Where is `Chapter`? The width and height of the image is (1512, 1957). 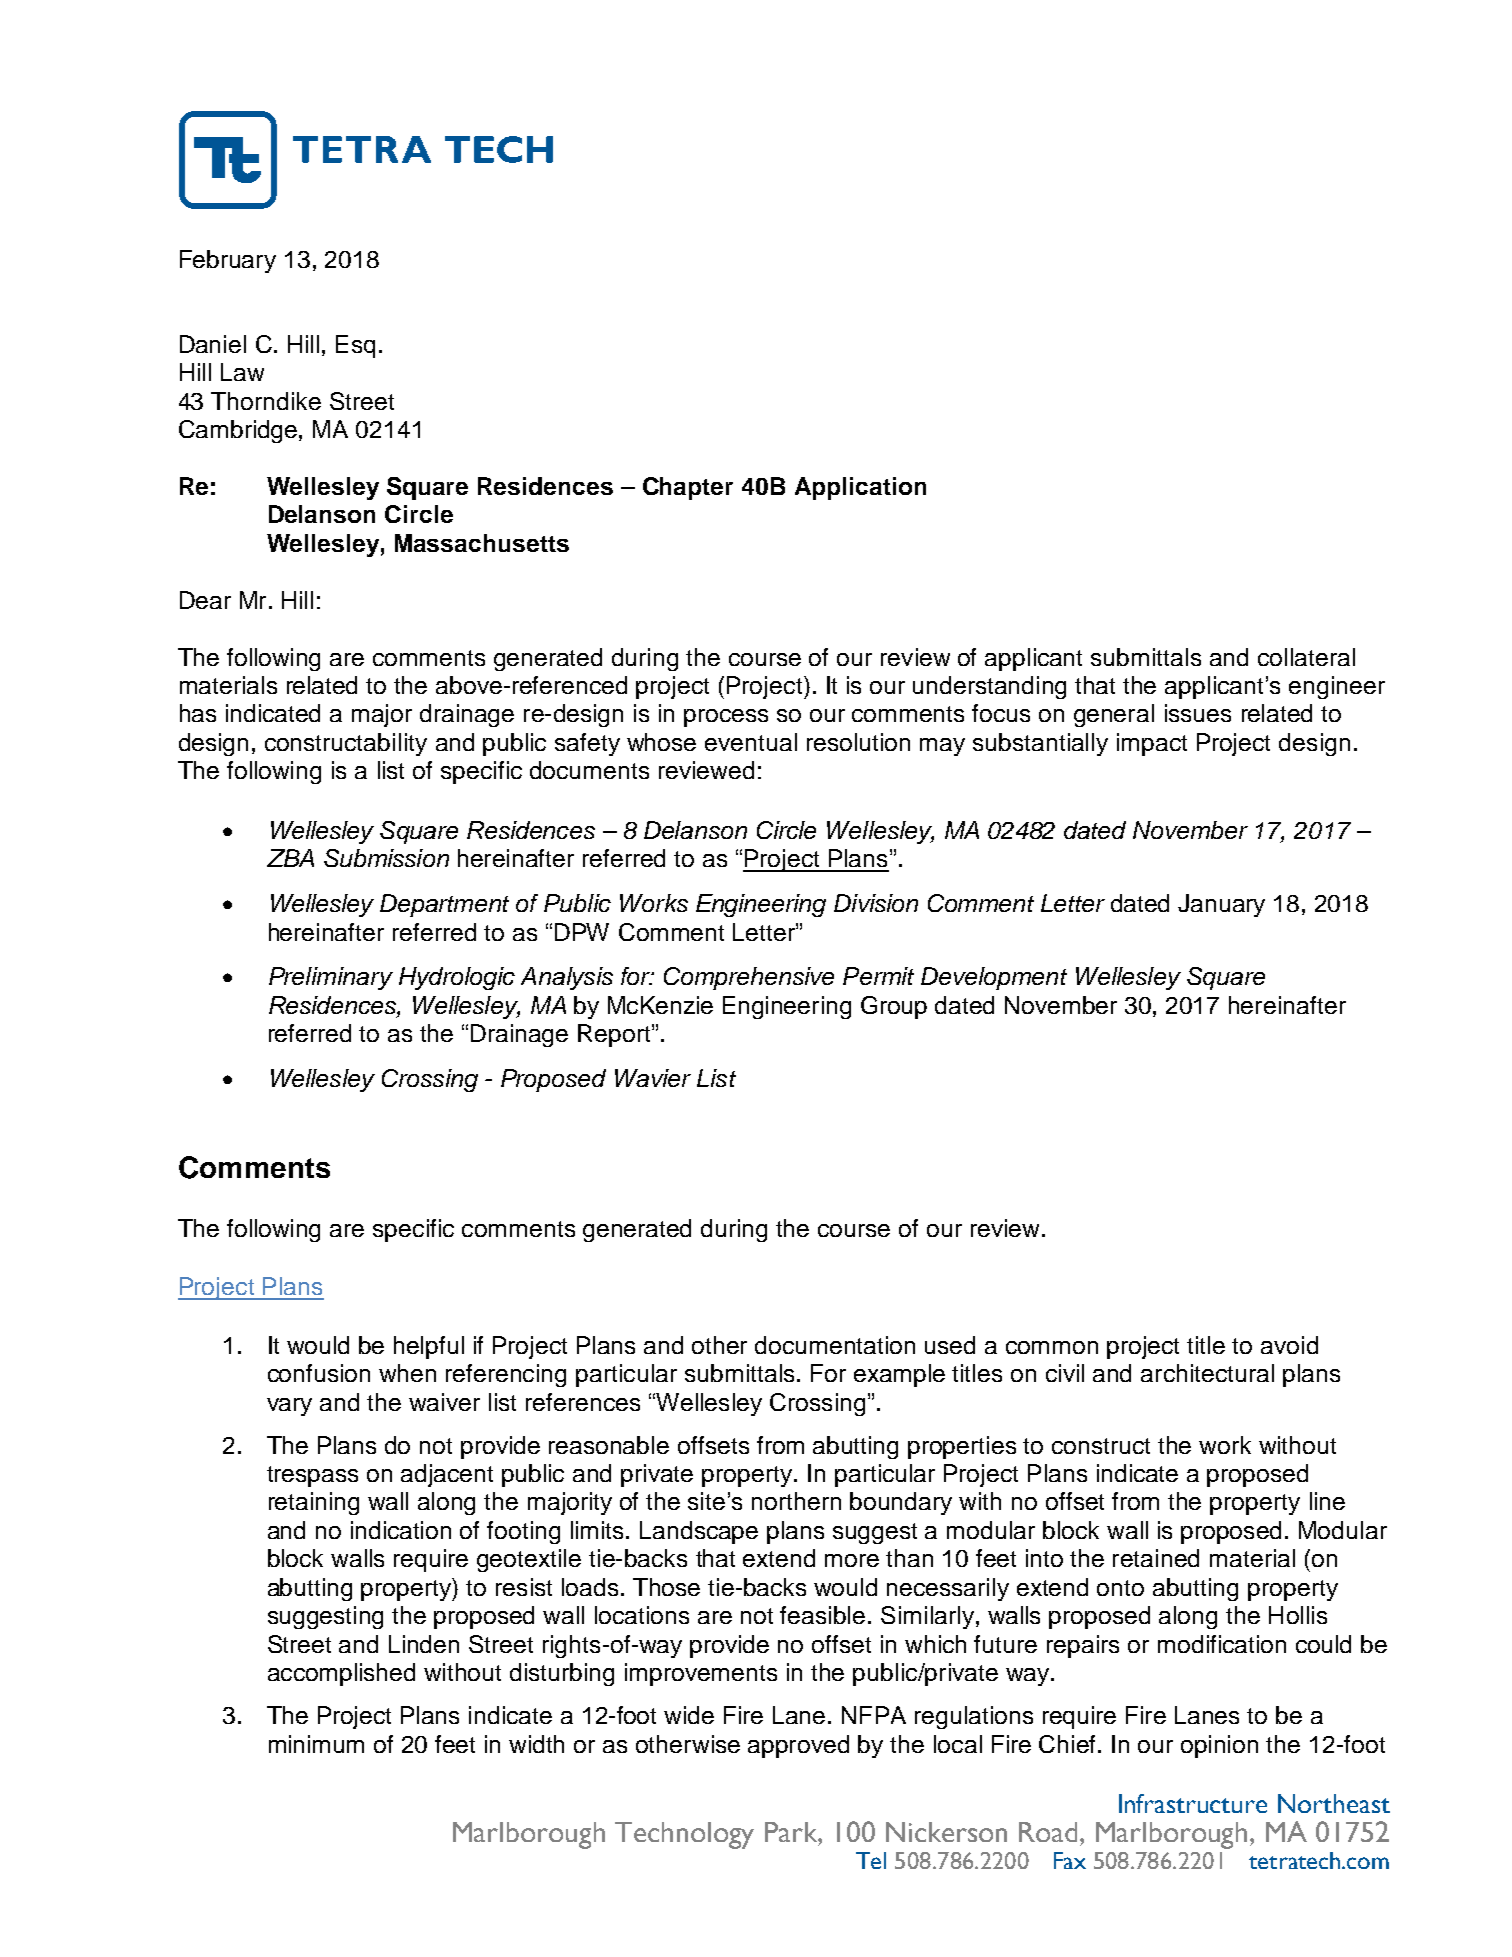 Chapter is located at coordinates (688, 488).
